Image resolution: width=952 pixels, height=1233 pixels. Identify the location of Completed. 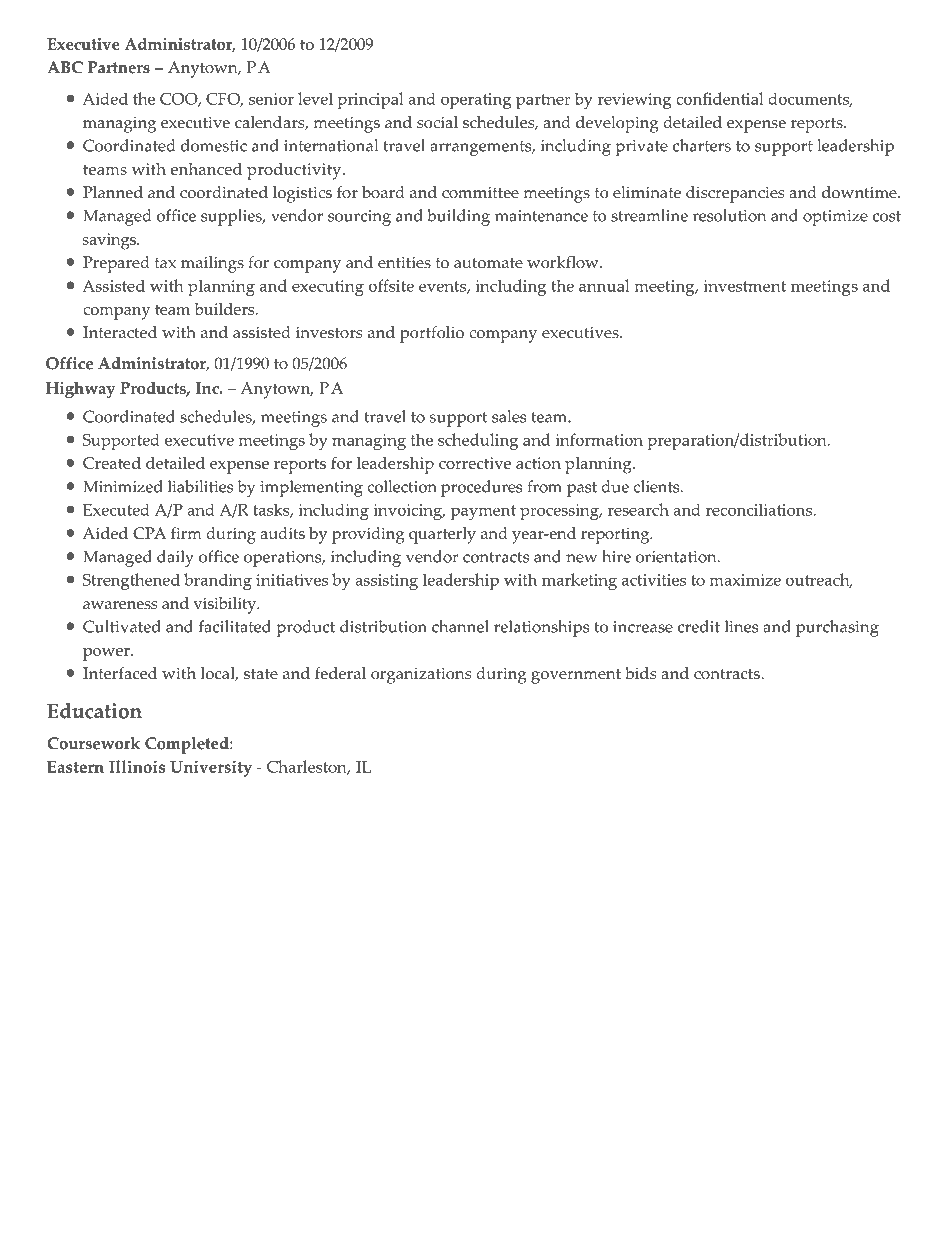
(188, 745).
